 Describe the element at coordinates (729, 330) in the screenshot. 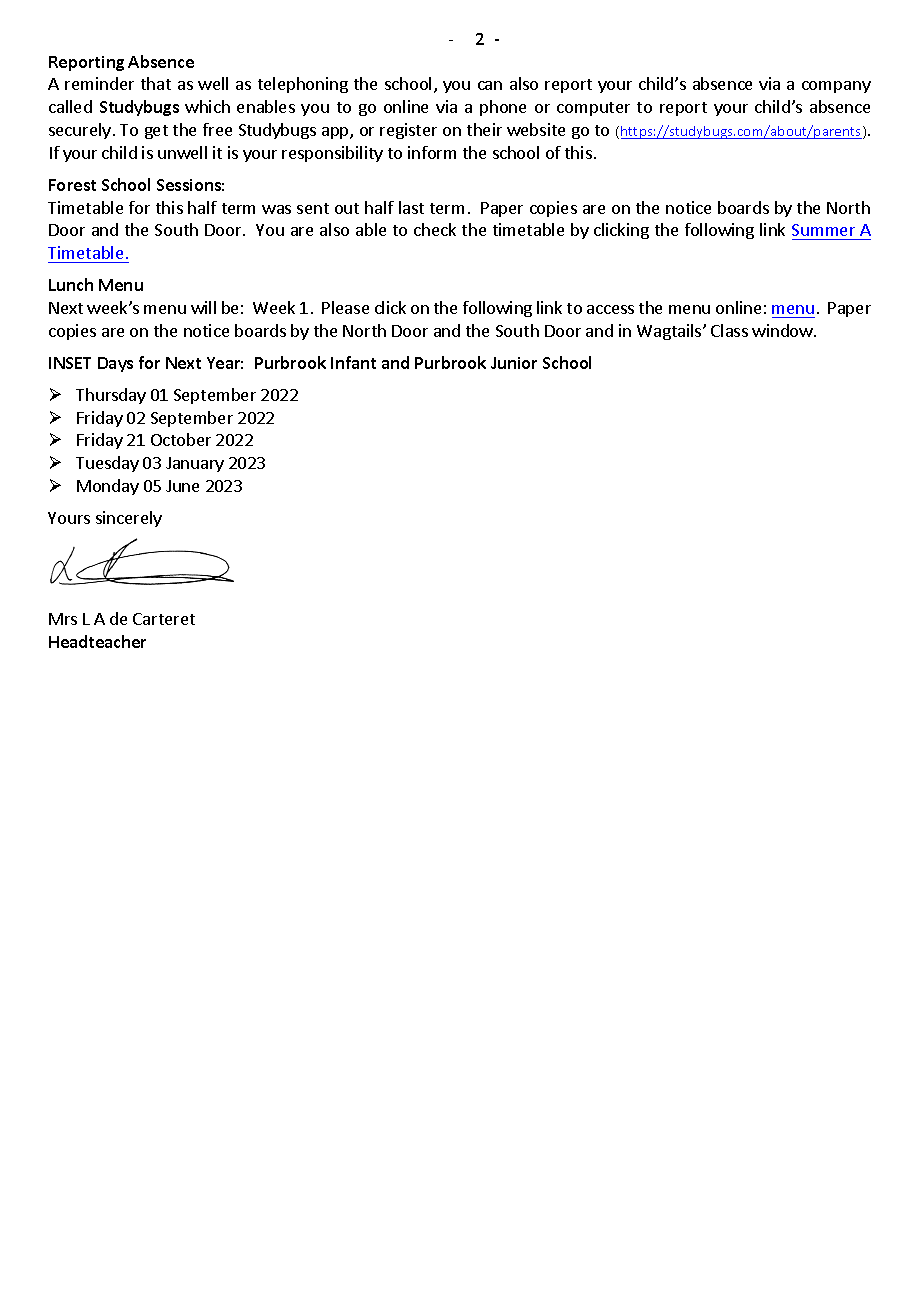

I see `Class` at that location.
